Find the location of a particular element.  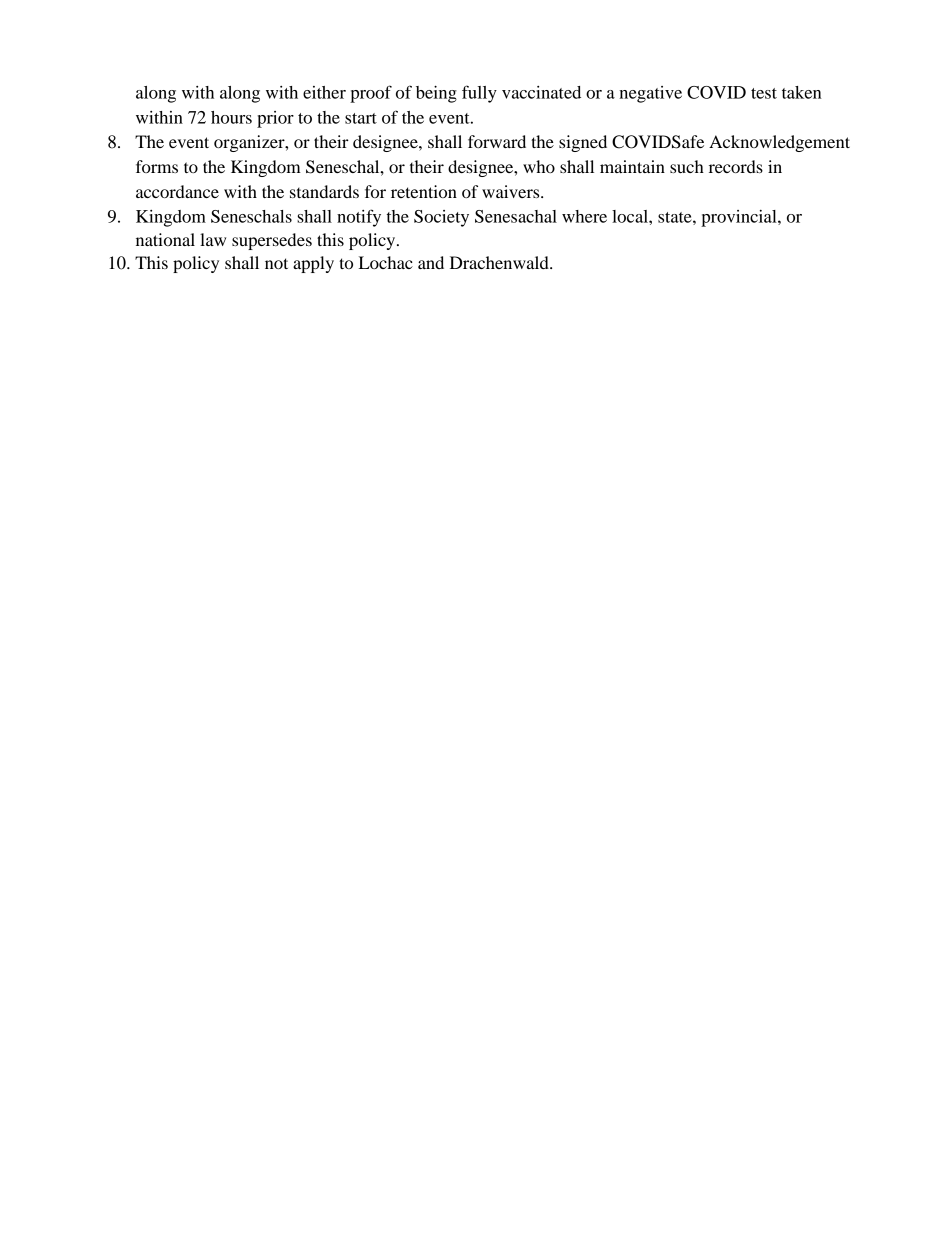

either is located at coordinates (324, 92).
